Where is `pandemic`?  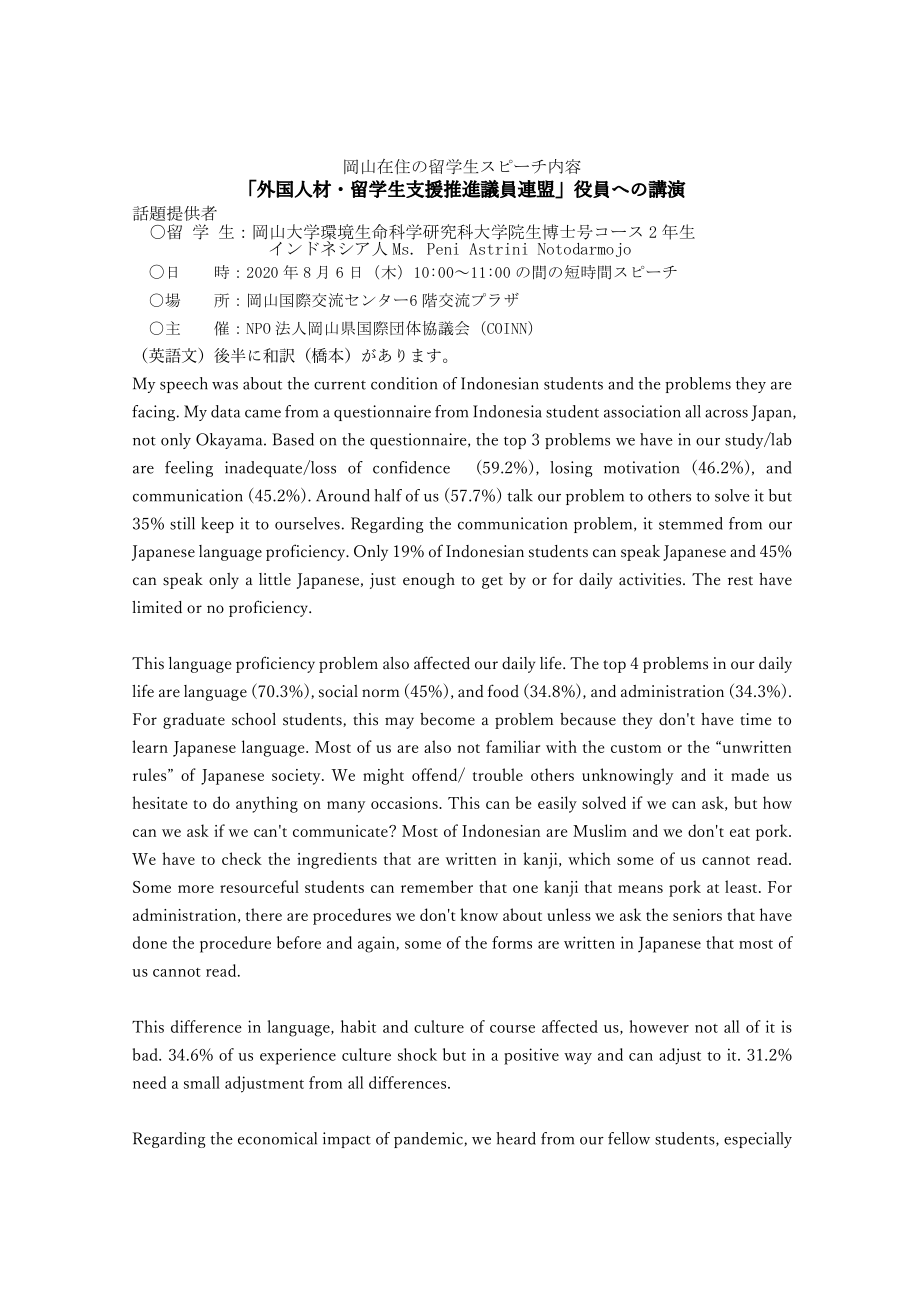 pandemic is located at coordinates (428, 1140).
